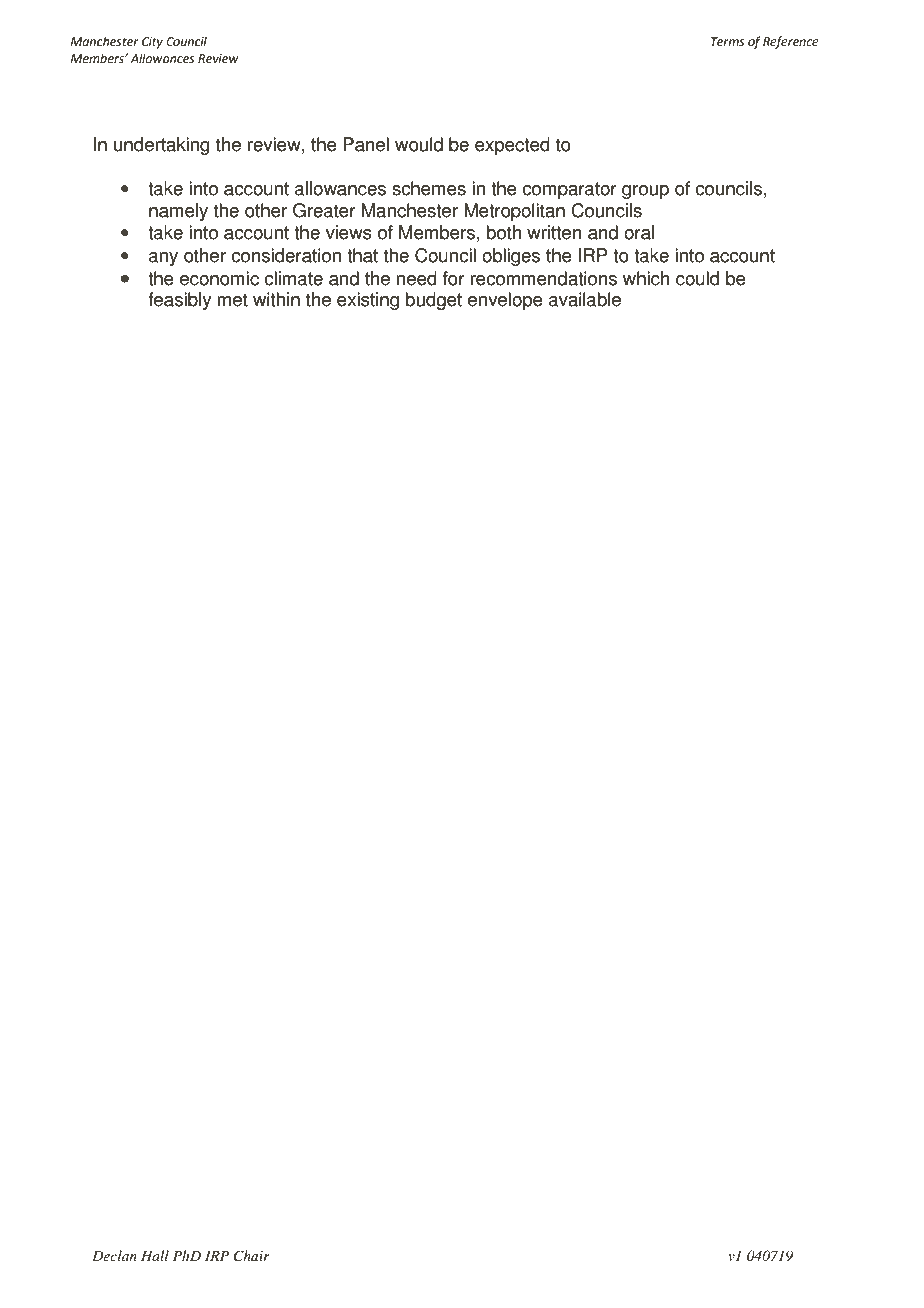 The height and width of the image is (1308, 924). Describe the element at coordinates (152, 43) in the image. I see `City` at that location.
